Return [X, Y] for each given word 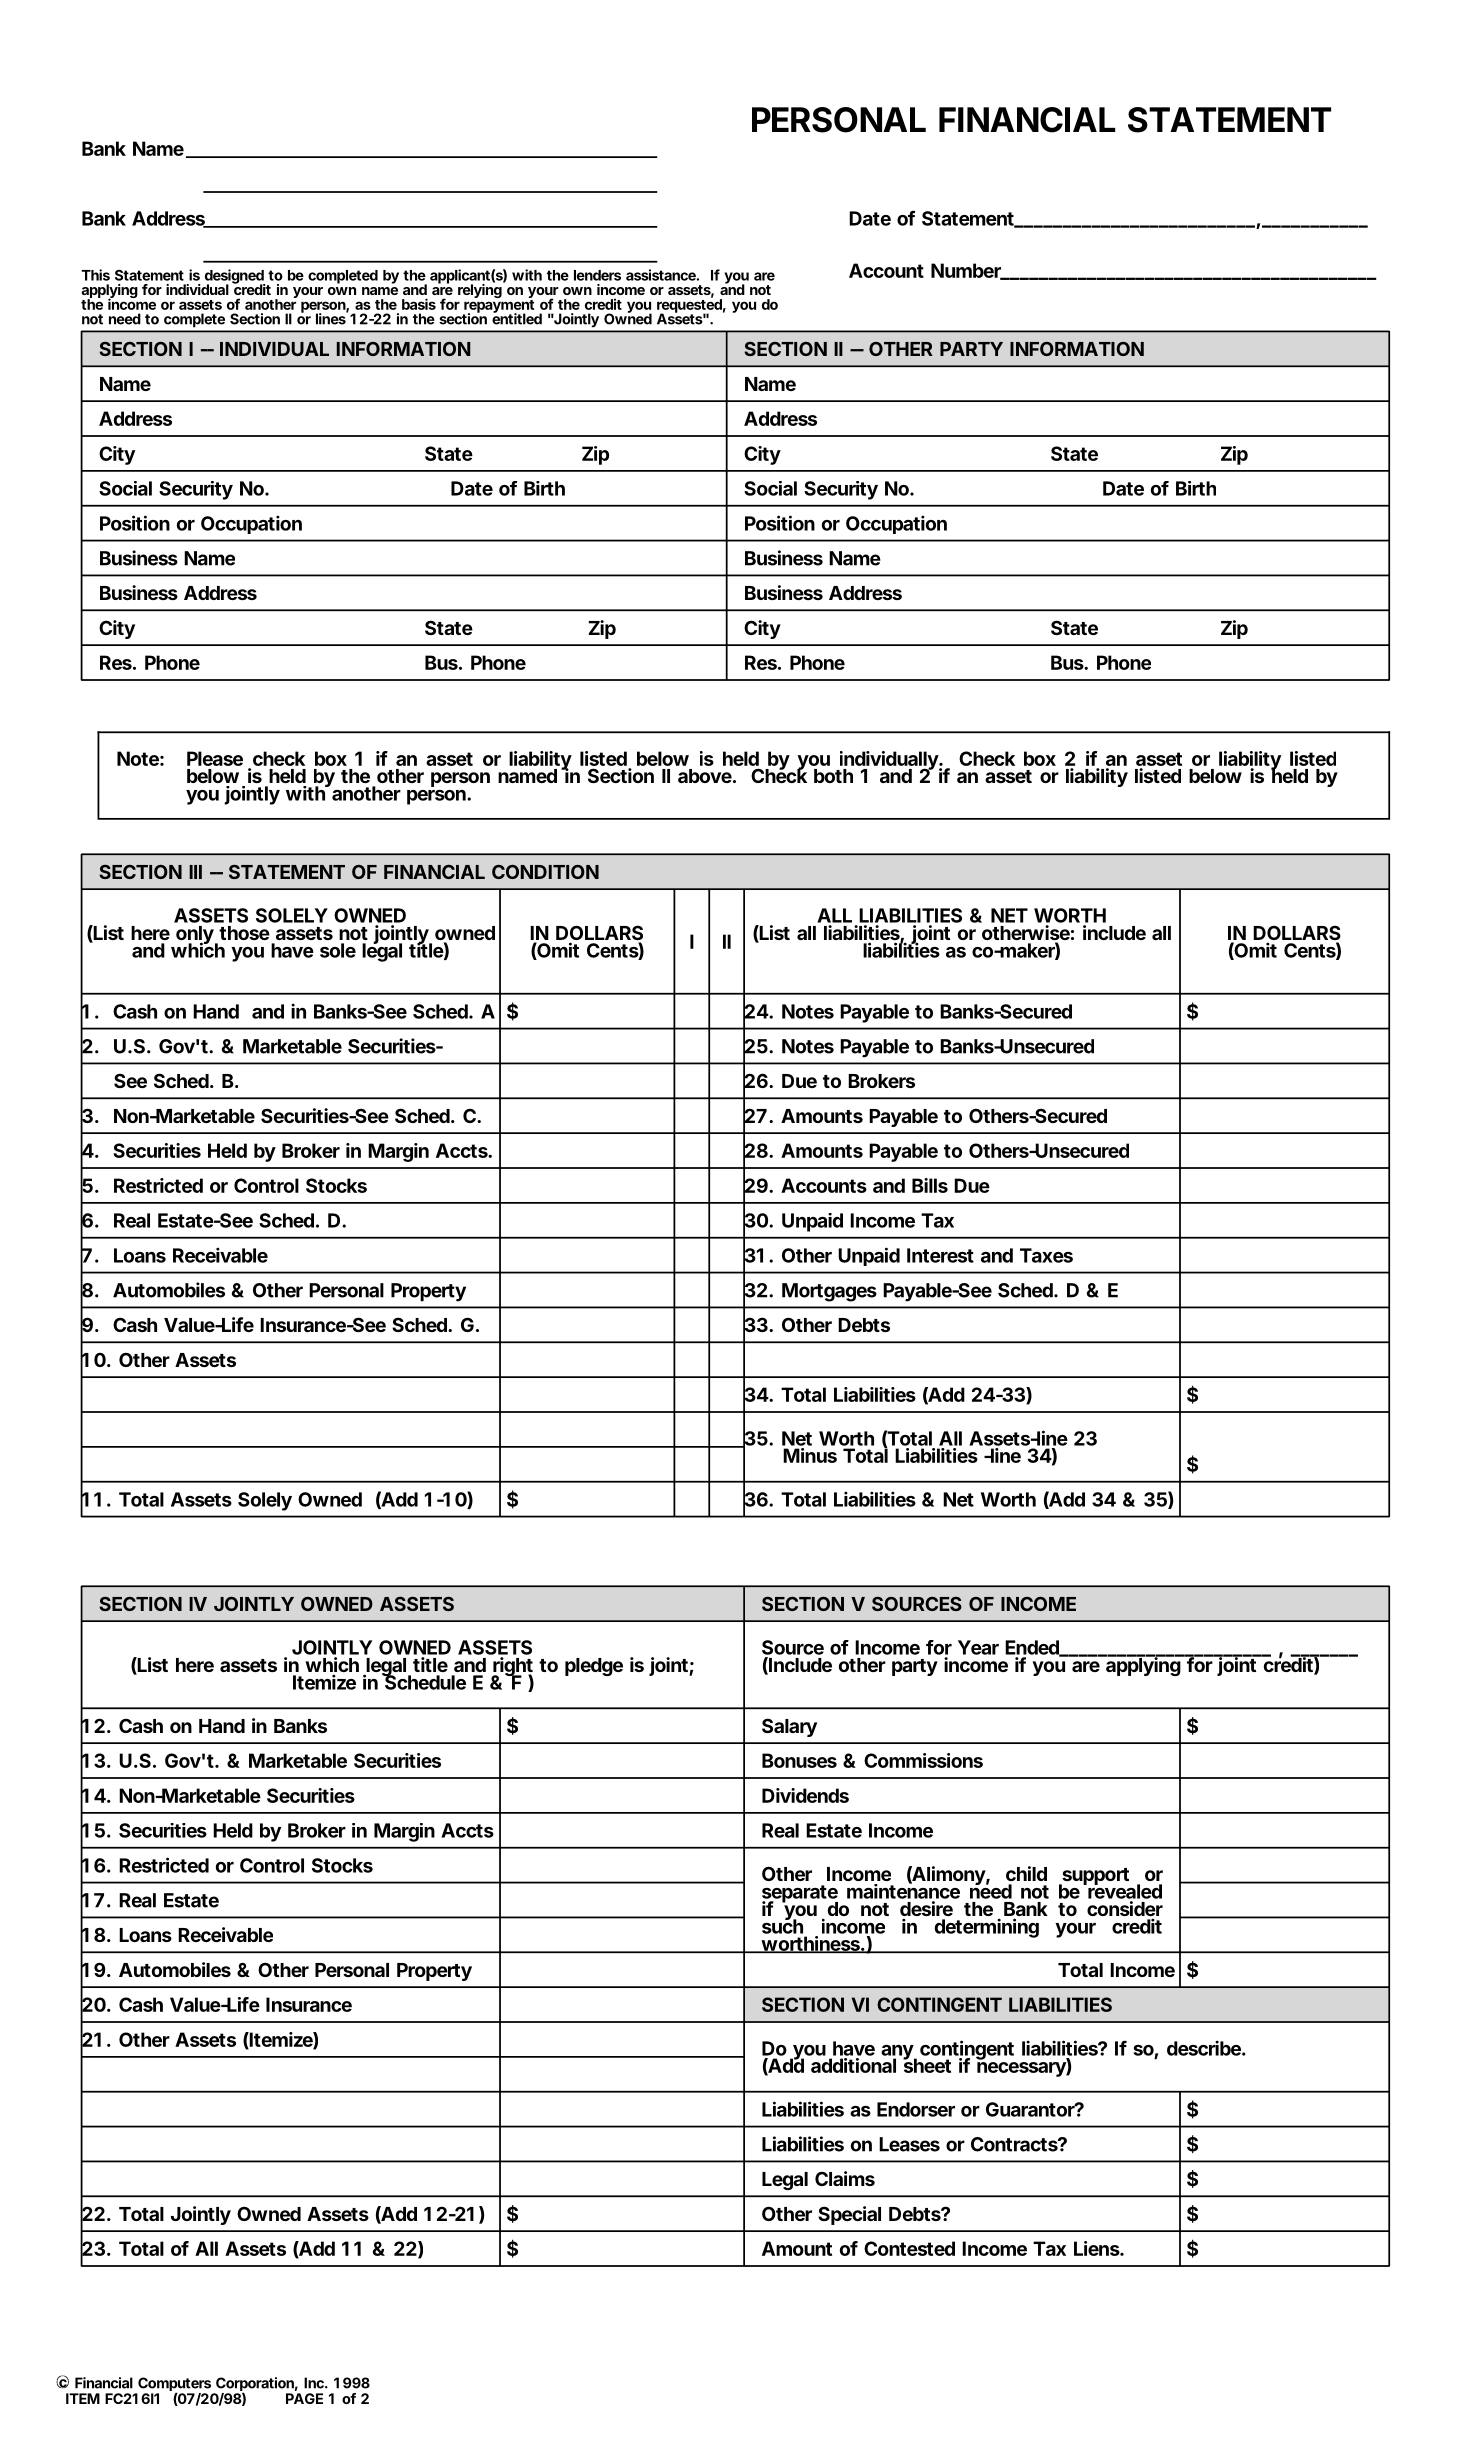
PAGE [304, 2398]
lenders [597, 275]
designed [235, 277]
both [833, 776]
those [244, 933]
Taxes [1046, 1255]
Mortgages [829, 1292]
